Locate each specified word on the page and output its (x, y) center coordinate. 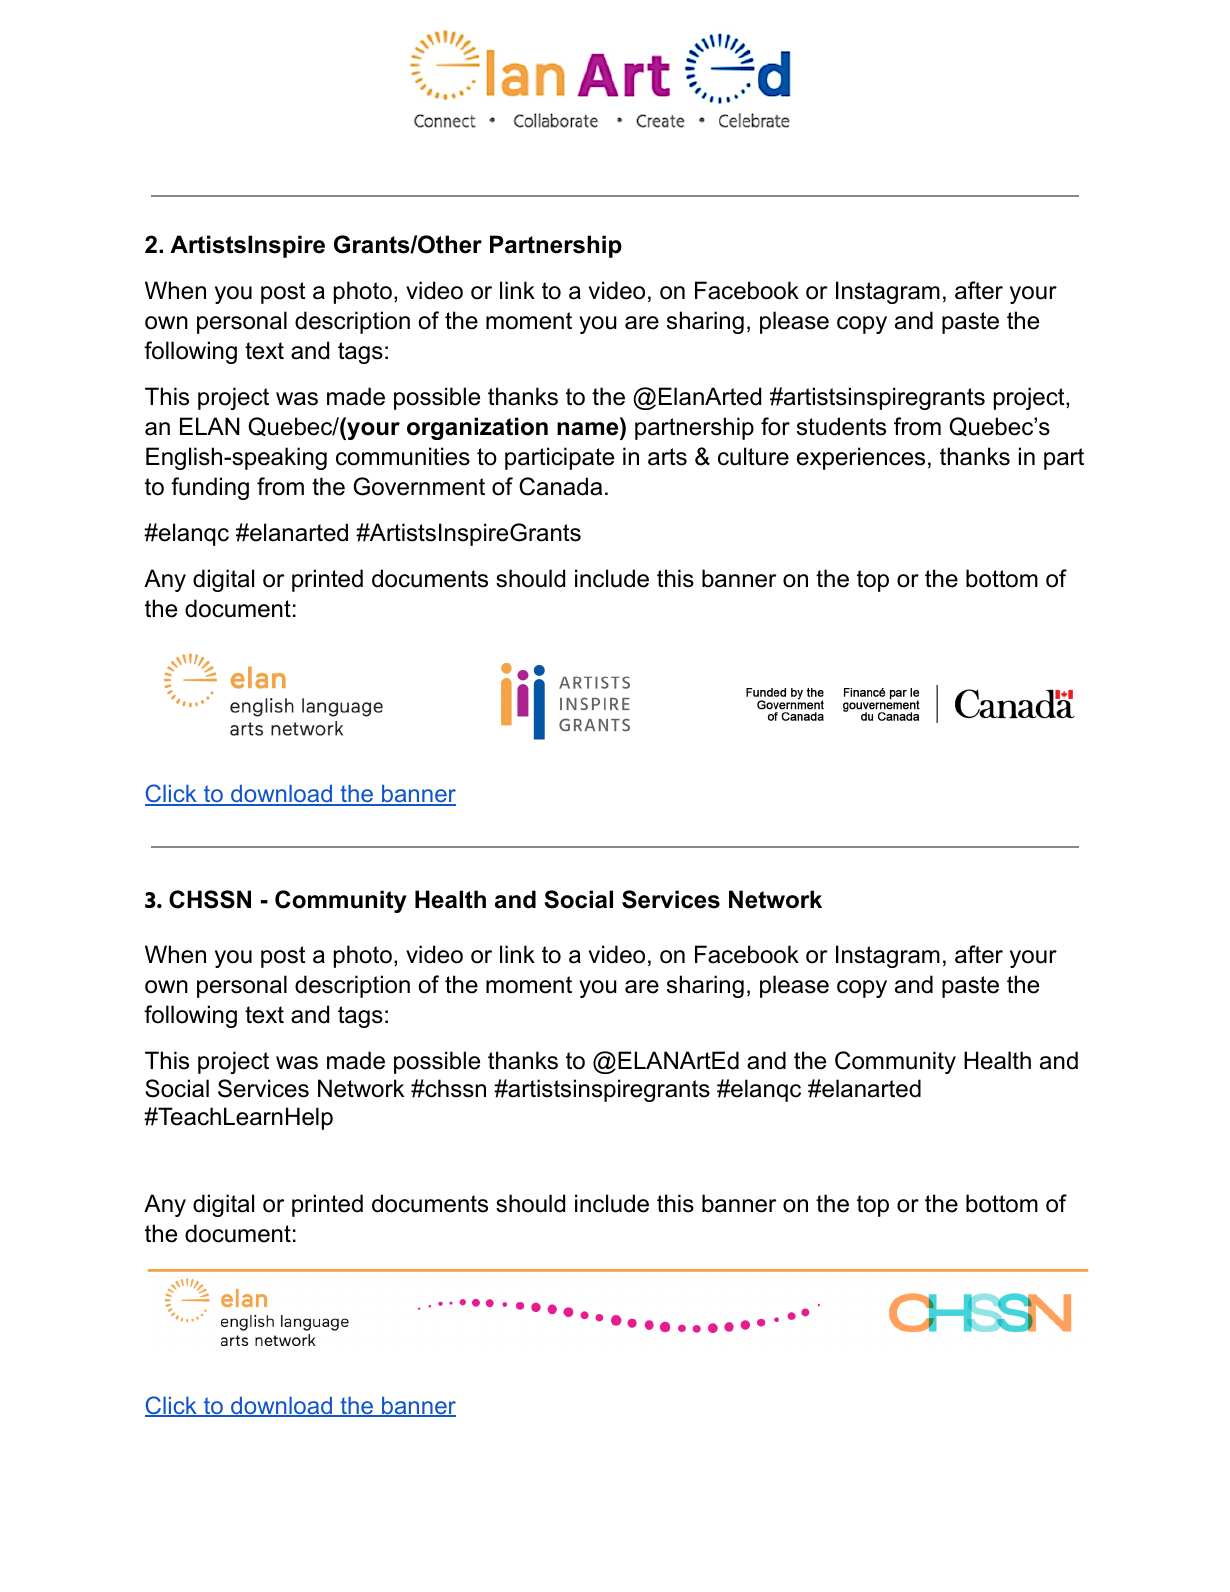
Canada (560, 486)
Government (419, 486)
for (775, 426)
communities (403, 456)
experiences (861, 458)
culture (753, 456)
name (587, 429)
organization (477, 428)
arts (667, 457)
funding (210, 488)
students (841, 426)
